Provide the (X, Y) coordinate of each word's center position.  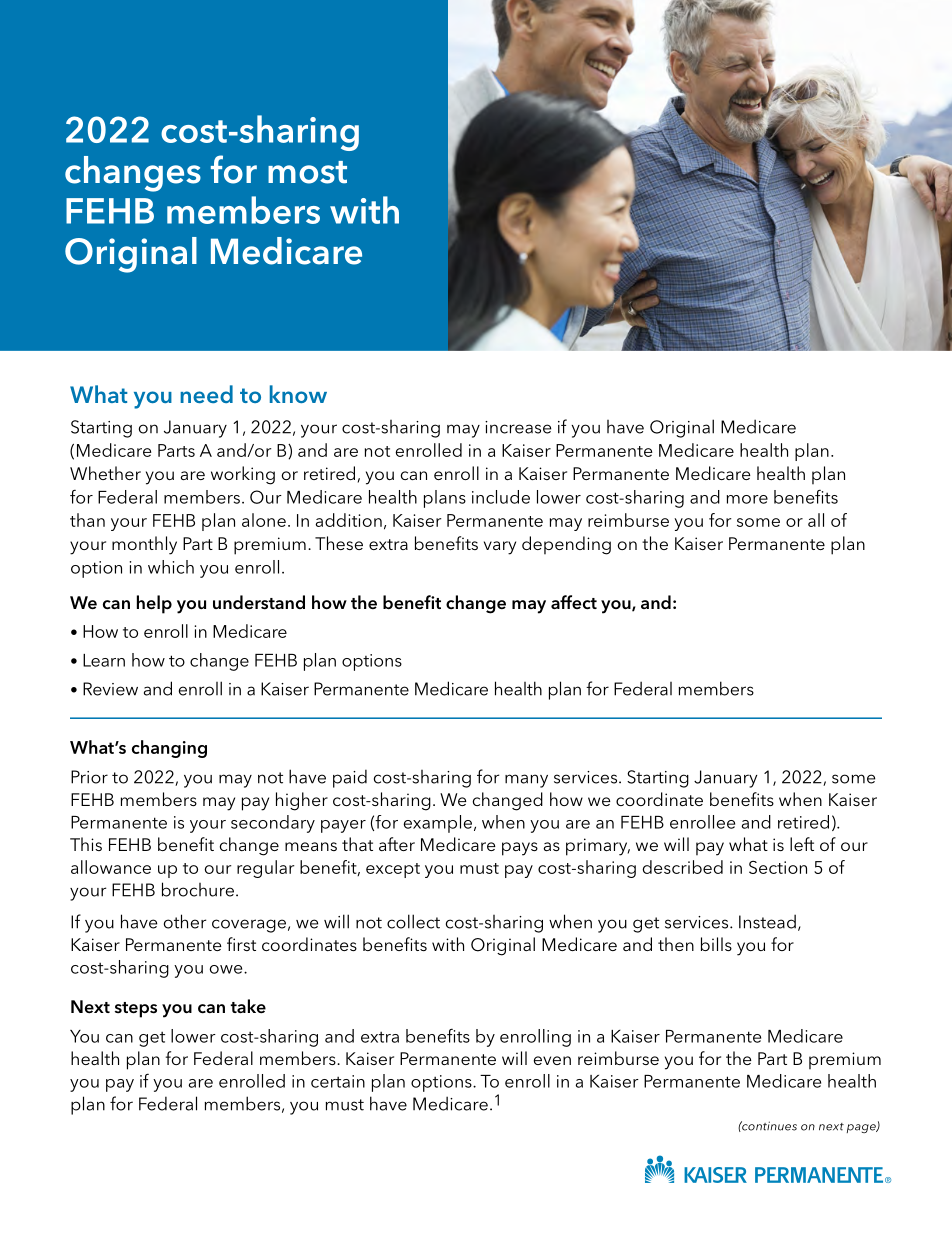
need (206, 394)
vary (500, 548)
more (747, 499)
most (307, 172)
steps (136, 1010)
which (171, 567)
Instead (767, 921)
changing (169, 749)
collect (413, 921)
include (501, 497)
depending (566, 545)
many (526, 781)
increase (518, 427)
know (298, 394)
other (185, 921)
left (802, 844)
